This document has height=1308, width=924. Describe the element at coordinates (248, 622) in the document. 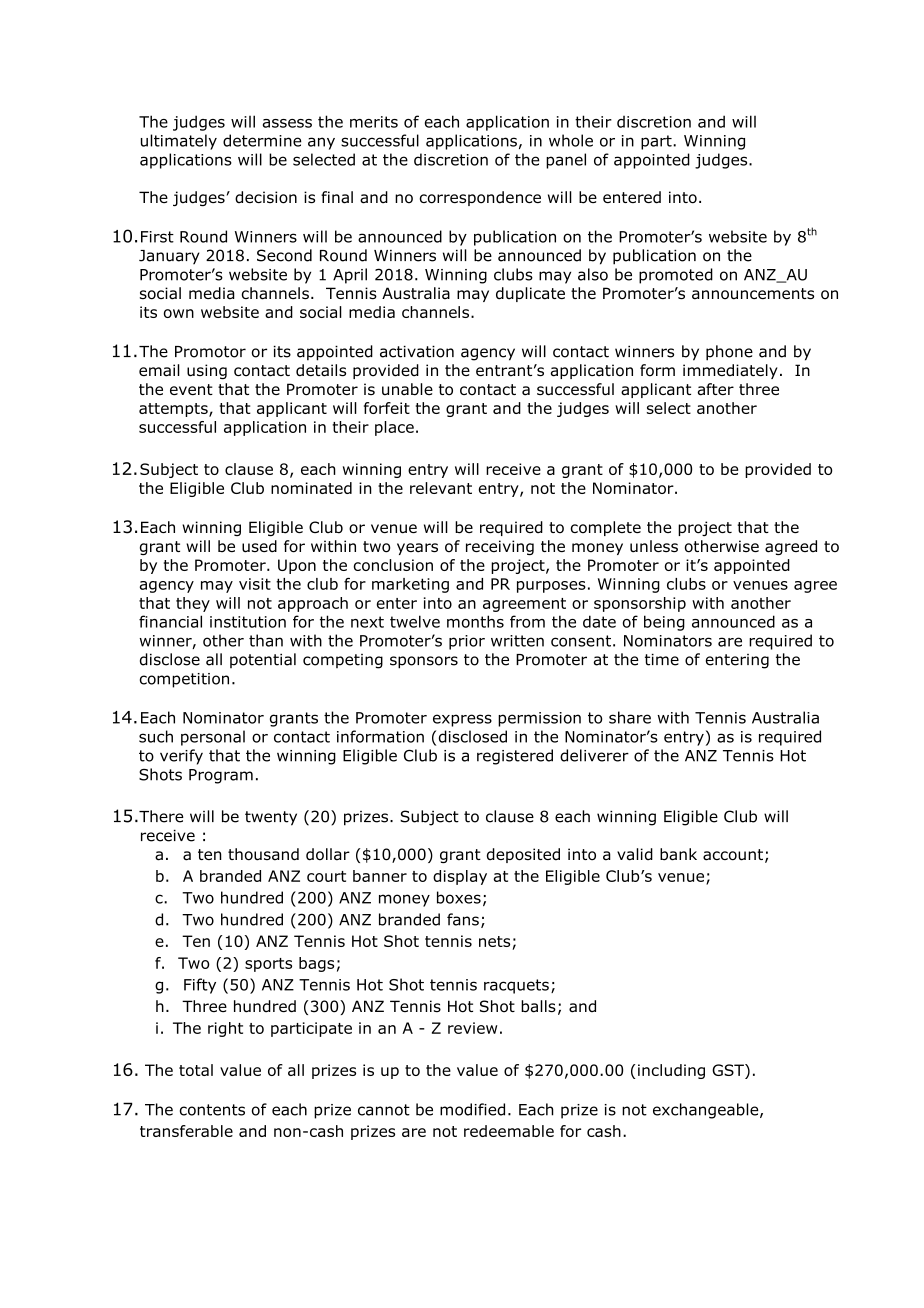

I see `institution` at that location.
